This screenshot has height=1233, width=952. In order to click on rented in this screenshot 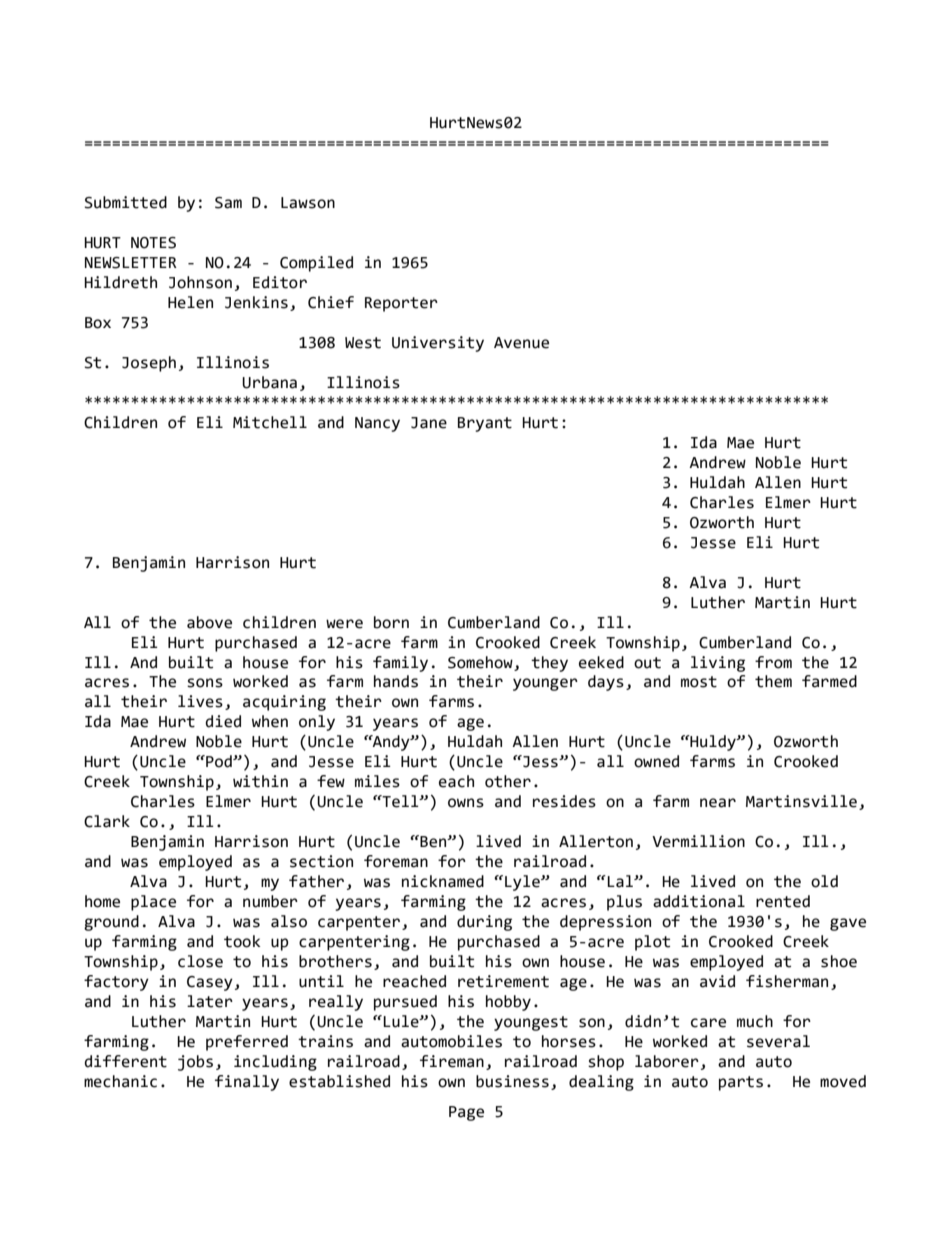, I will do `click(783, 901)`.
